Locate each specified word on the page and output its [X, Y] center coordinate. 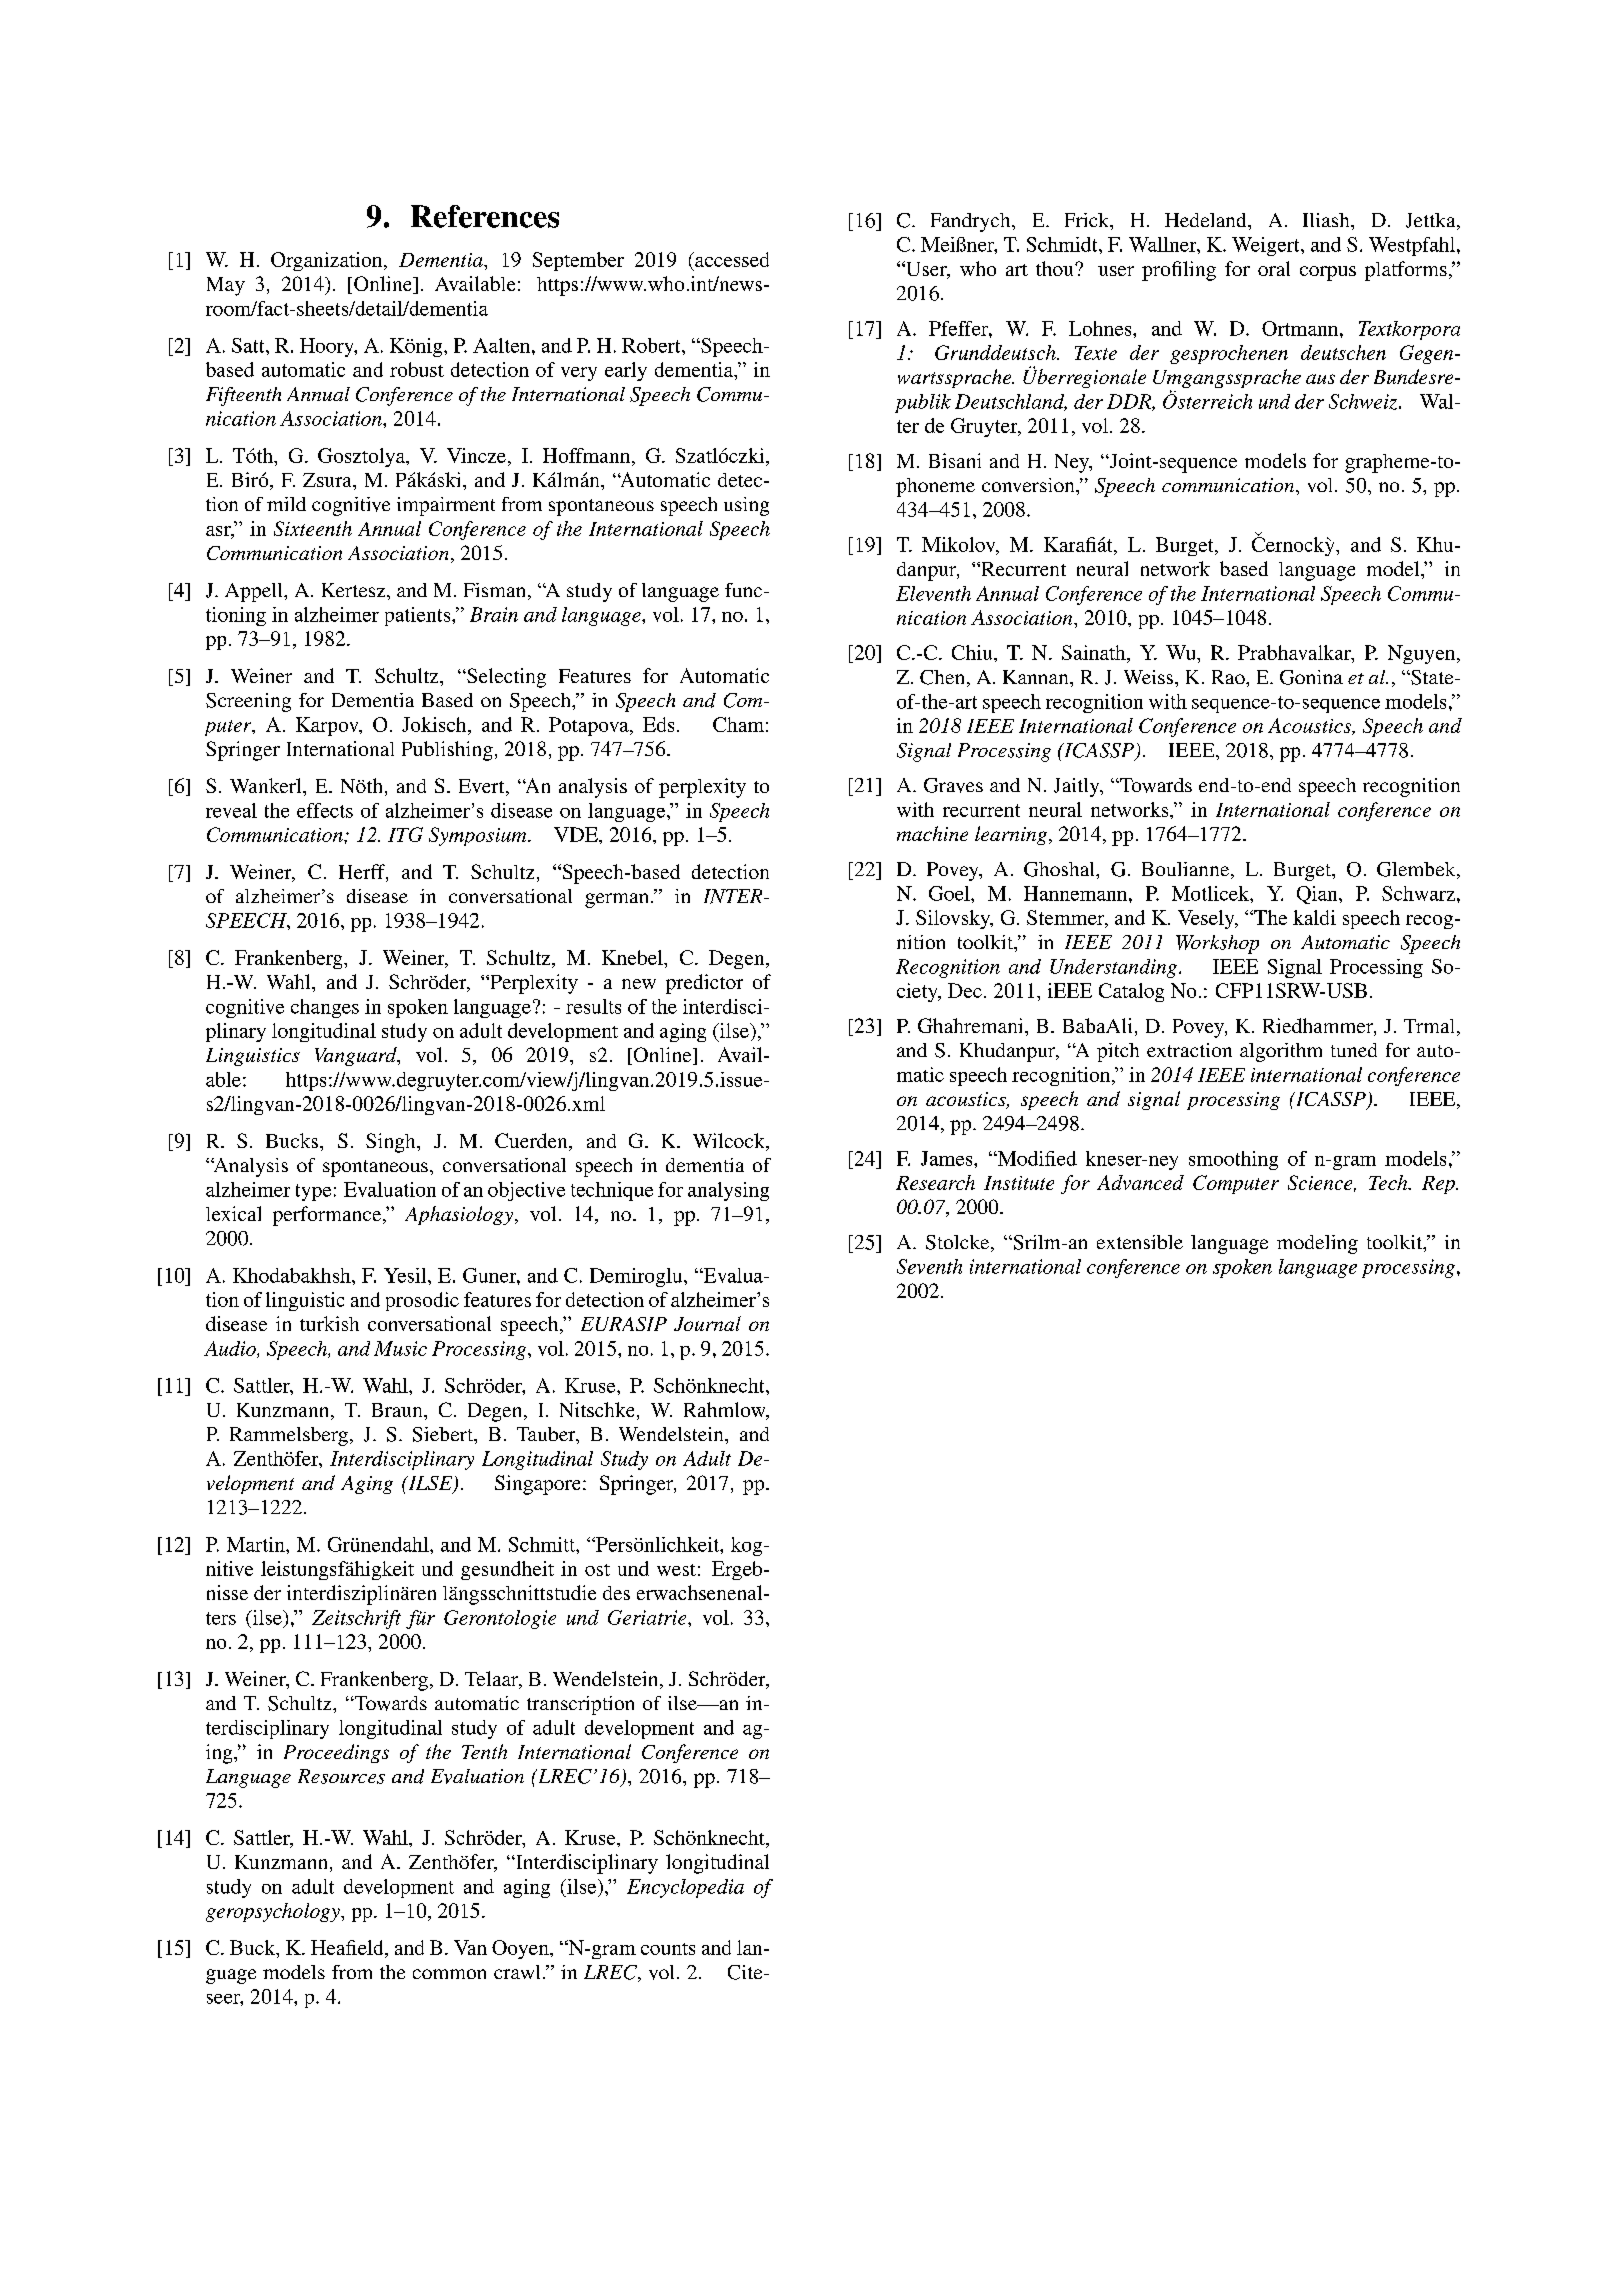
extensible [1140, 1242]
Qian [1318, 895]
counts [668, 1949]
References [485, 216]
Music [400, 1348]
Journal [707, 1323]
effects [325, 810]
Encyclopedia [685, 1888]
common [449, 1974]
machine [932, 833]
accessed [731, 259]
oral [1274, 268]
